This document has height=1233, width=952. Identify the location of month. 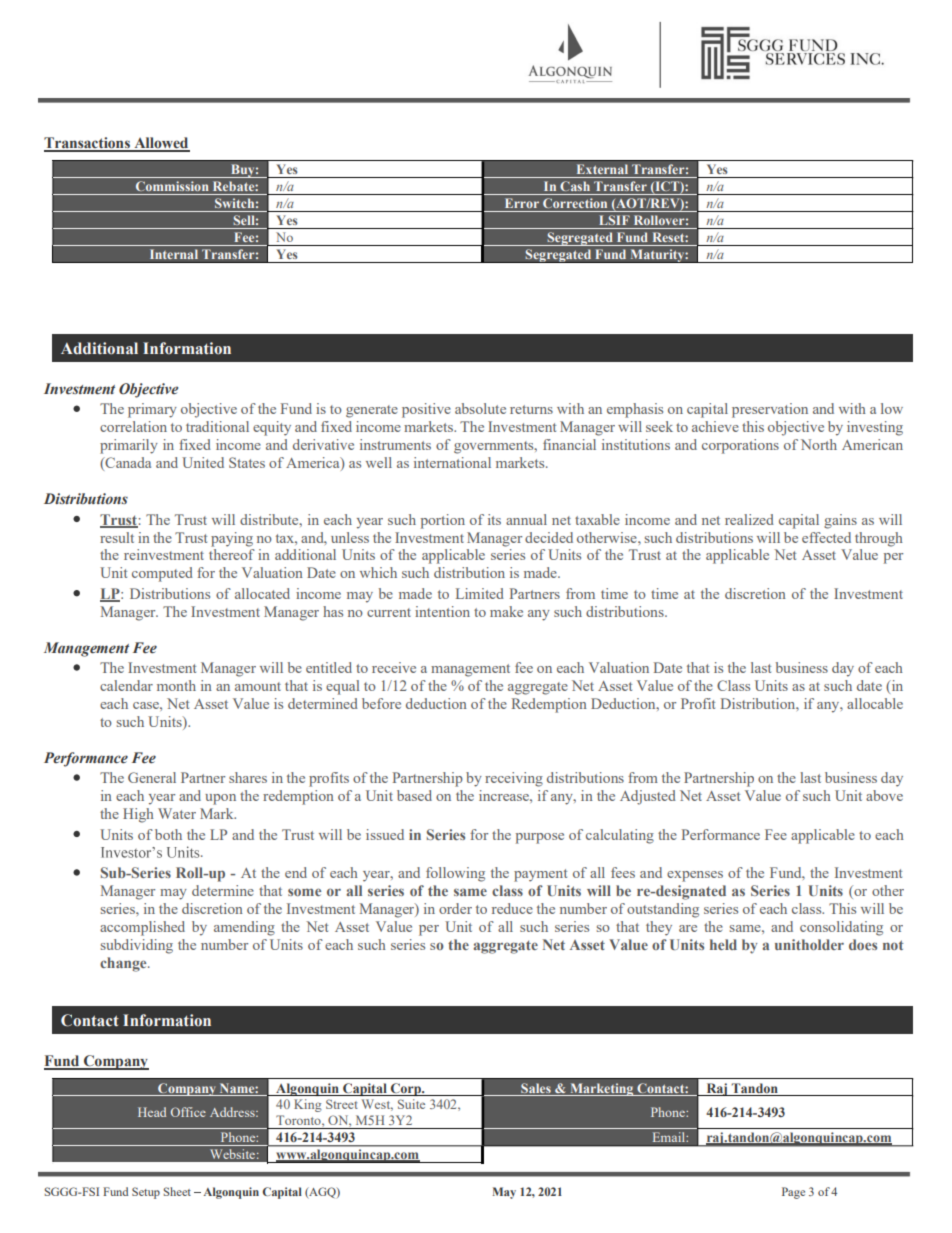
(176, 685).
